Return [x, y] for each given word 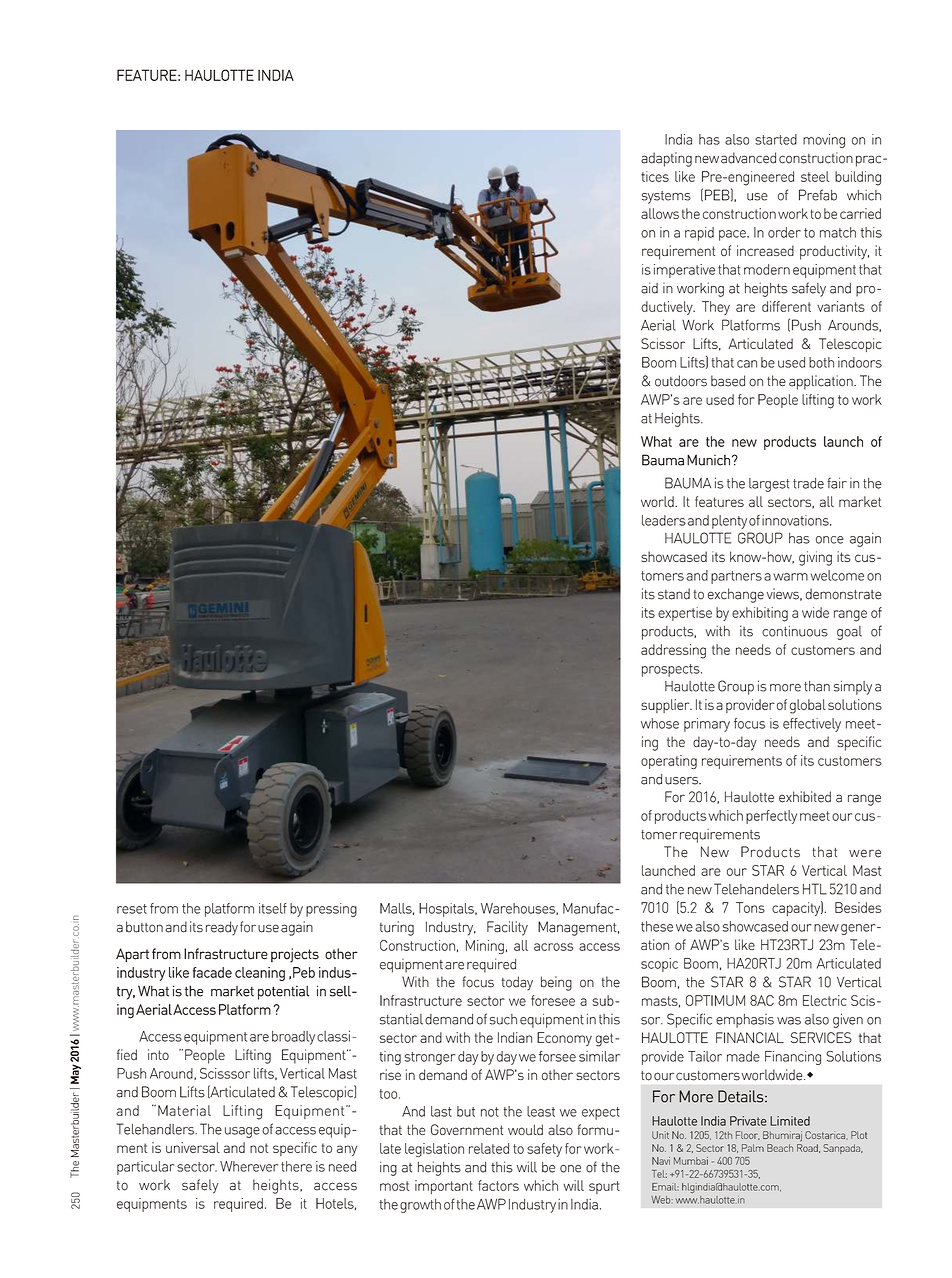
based [728, 381]
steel [815, 176]
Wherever [249, 1166]
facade [212, 972]
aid [649, 288]
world [658, 501]
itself [273, 908]
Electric [825, 1000]
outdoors [681, 381]
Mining [485, 947]
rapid [699, 234]
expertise [685, 614]
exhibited [805, 797]
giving [815, 558]
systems [666, 197]
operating [669, 762]
